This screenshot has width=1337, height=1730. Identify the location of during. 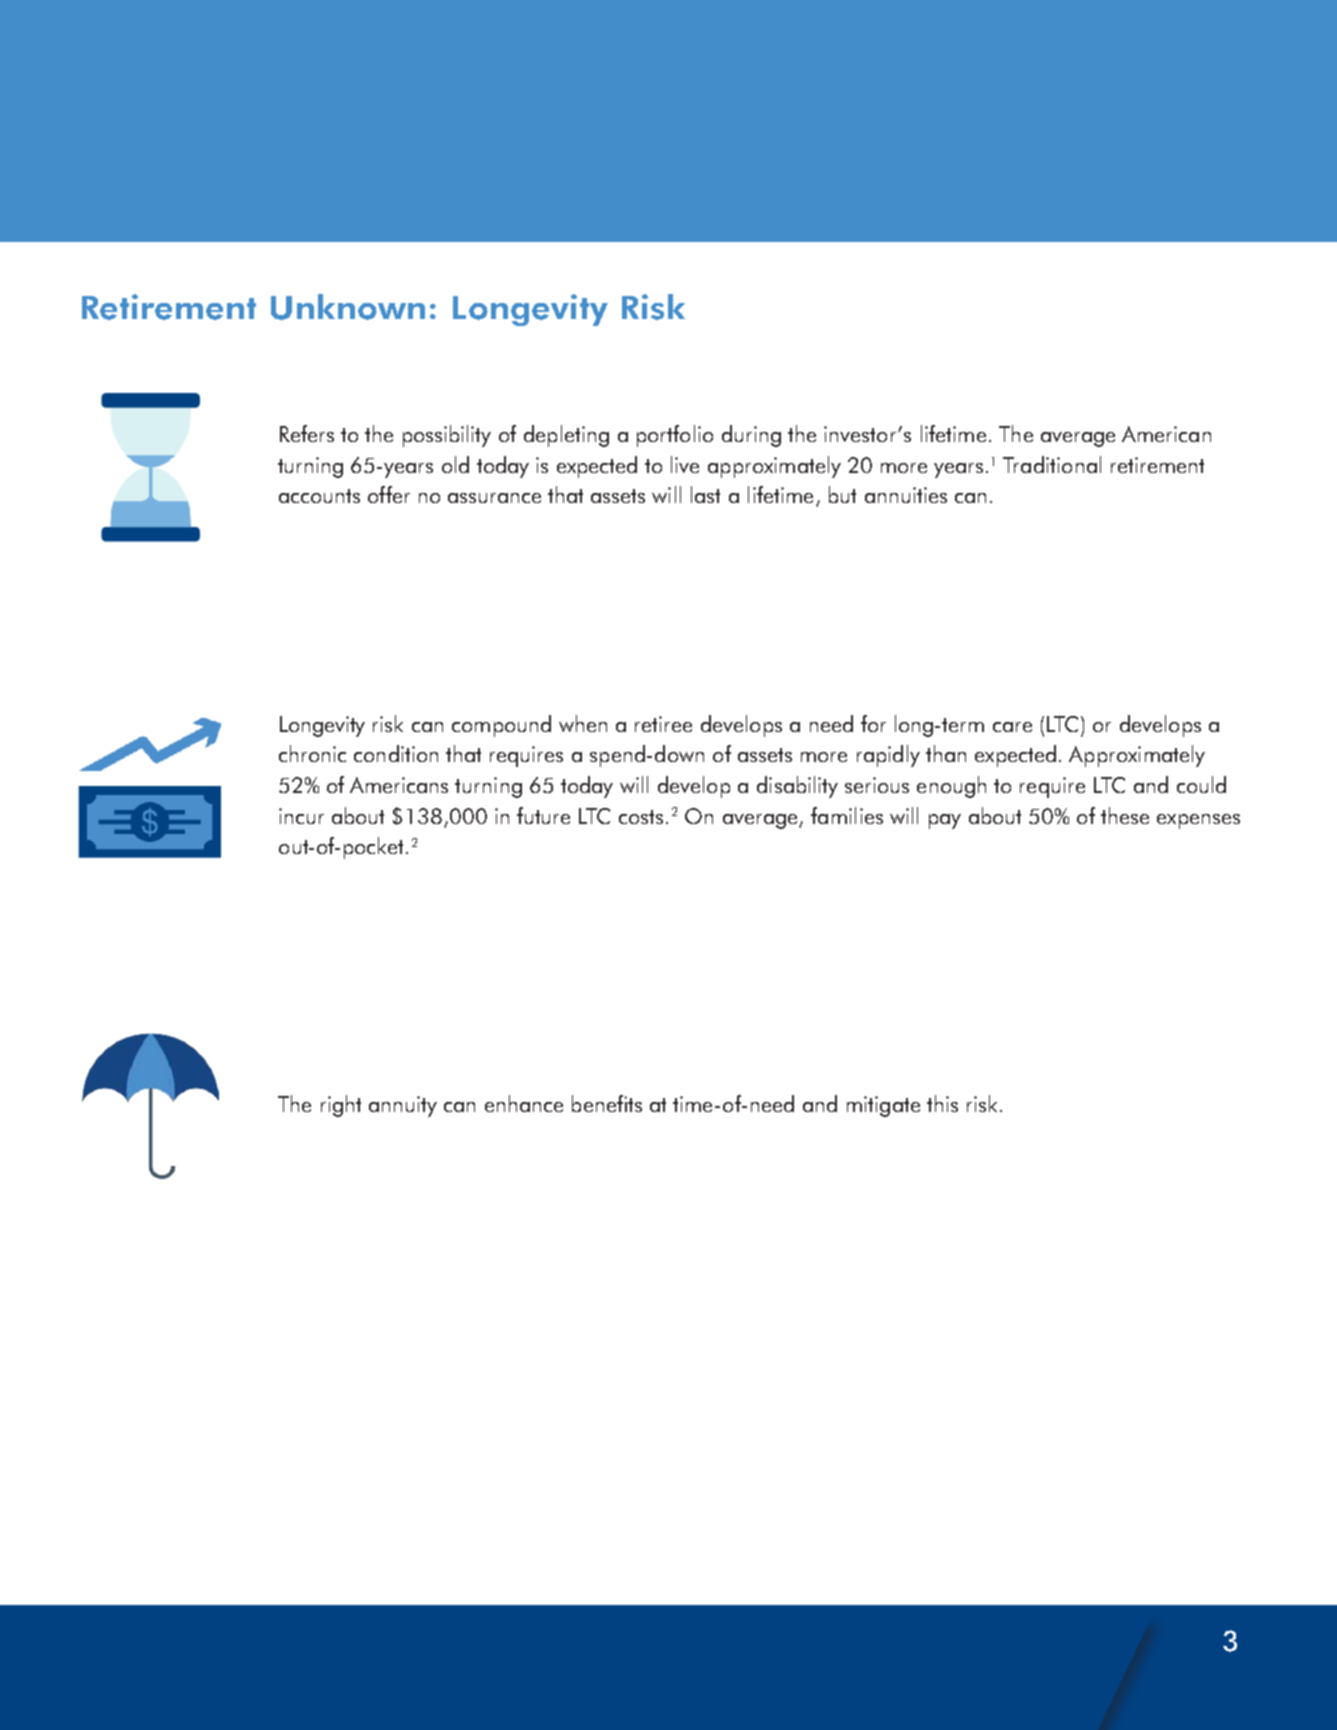
(751, 436).
